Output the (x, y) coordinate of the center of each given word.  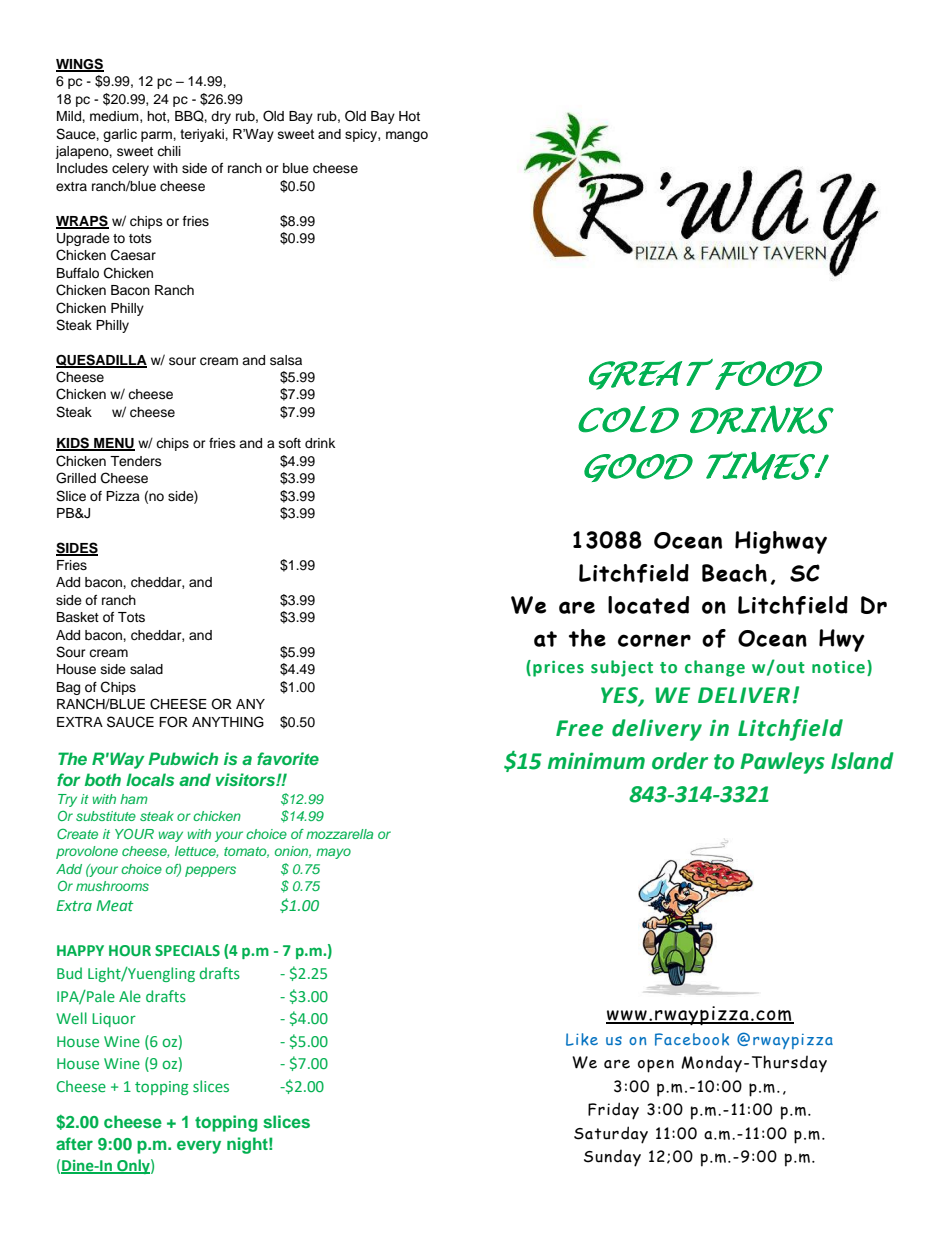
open (656, 1066)
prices (558, 669)
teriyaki (203, 135)
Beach (734, 573)
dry (221, 117)
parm (157, 136)
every (199, 1147)
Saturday (611, 1135)
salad (146, 669)
